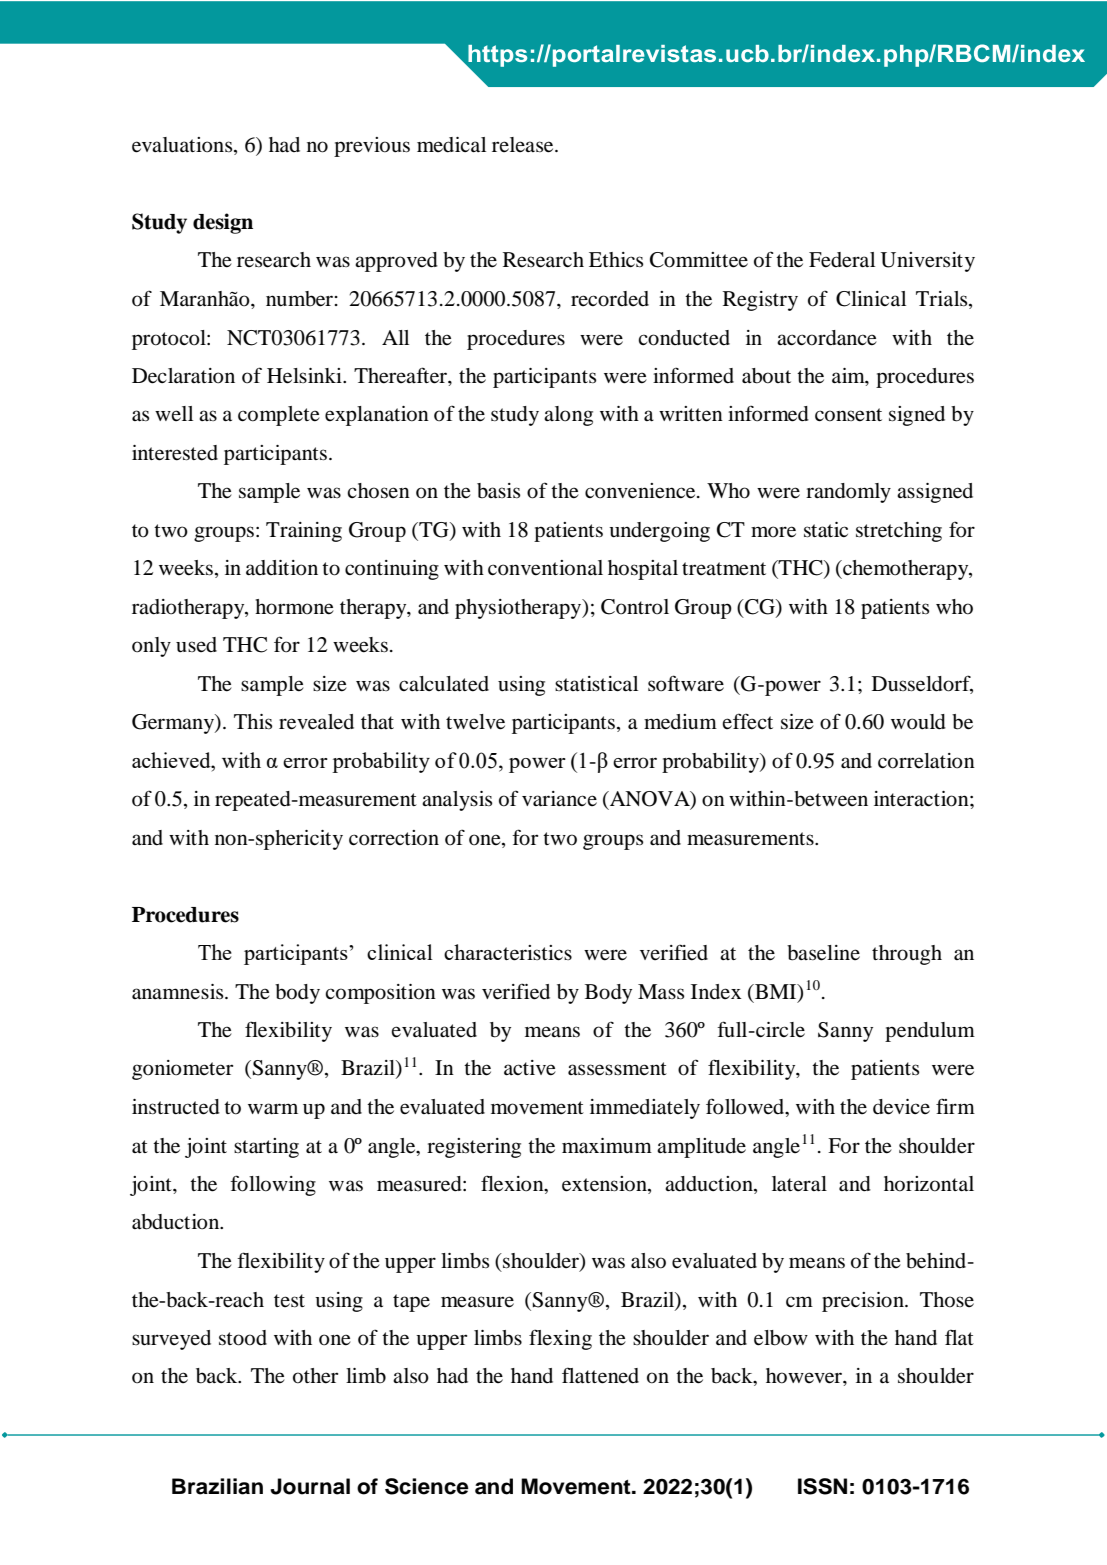 Image resolution: width=1107 pixels, height=1565 pixels. What do you see at coordinates (926, 761) in the page?
I see `correlation` at bounding box center [926, 761].
